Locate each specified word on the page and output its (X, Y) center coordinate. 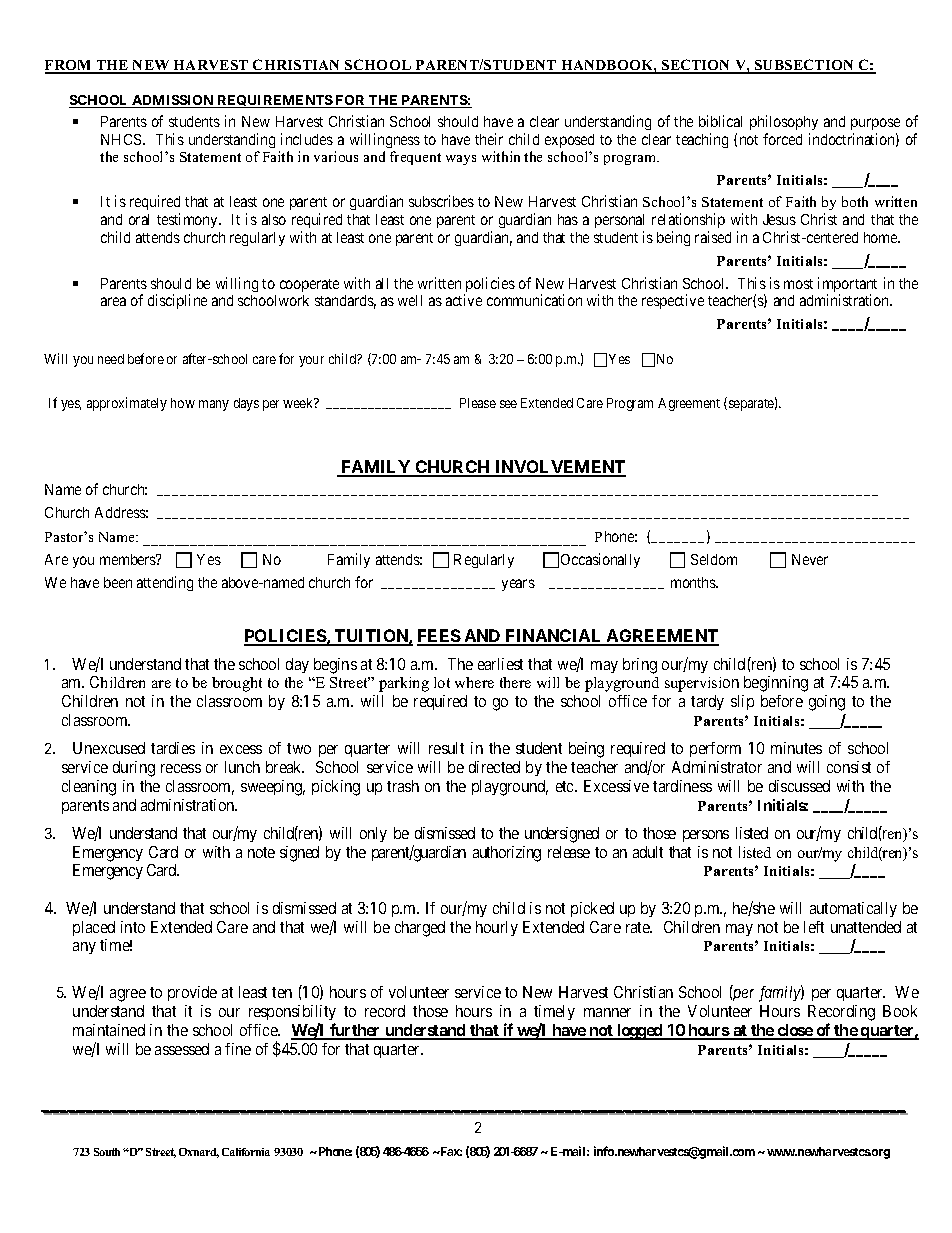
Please (478, 403)
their (489, 139)
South (107, 1152)
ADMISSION (173, 101)
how (183, 403)
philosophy (784, 122)
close (795, 1031)
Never (810, 559)
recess (181, 768)
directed (494, 767)
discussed (799, 786)
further (355, 1031)
